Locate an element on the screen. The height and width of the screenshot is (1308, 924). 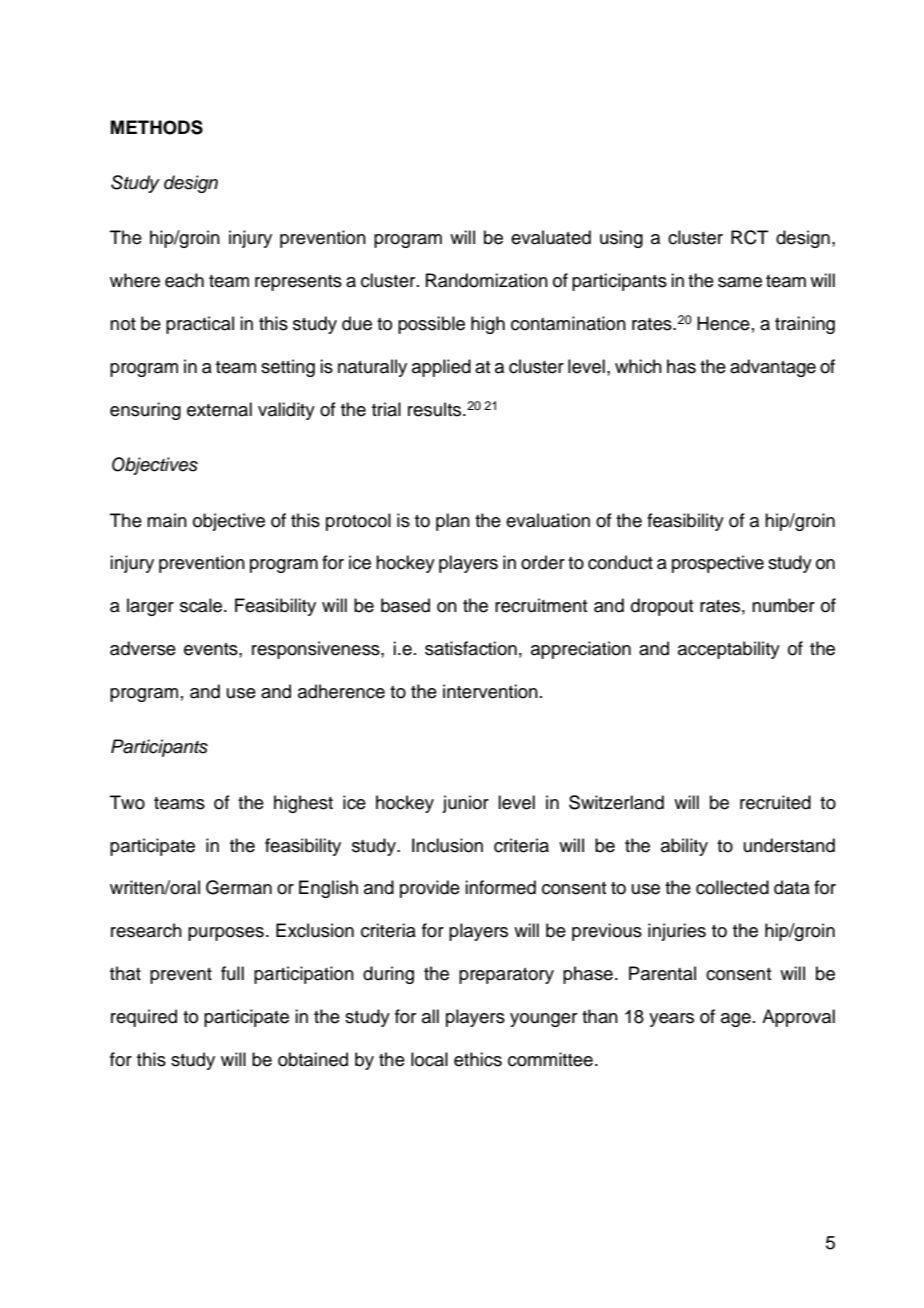
years is located at coordinates (671, 1020).
